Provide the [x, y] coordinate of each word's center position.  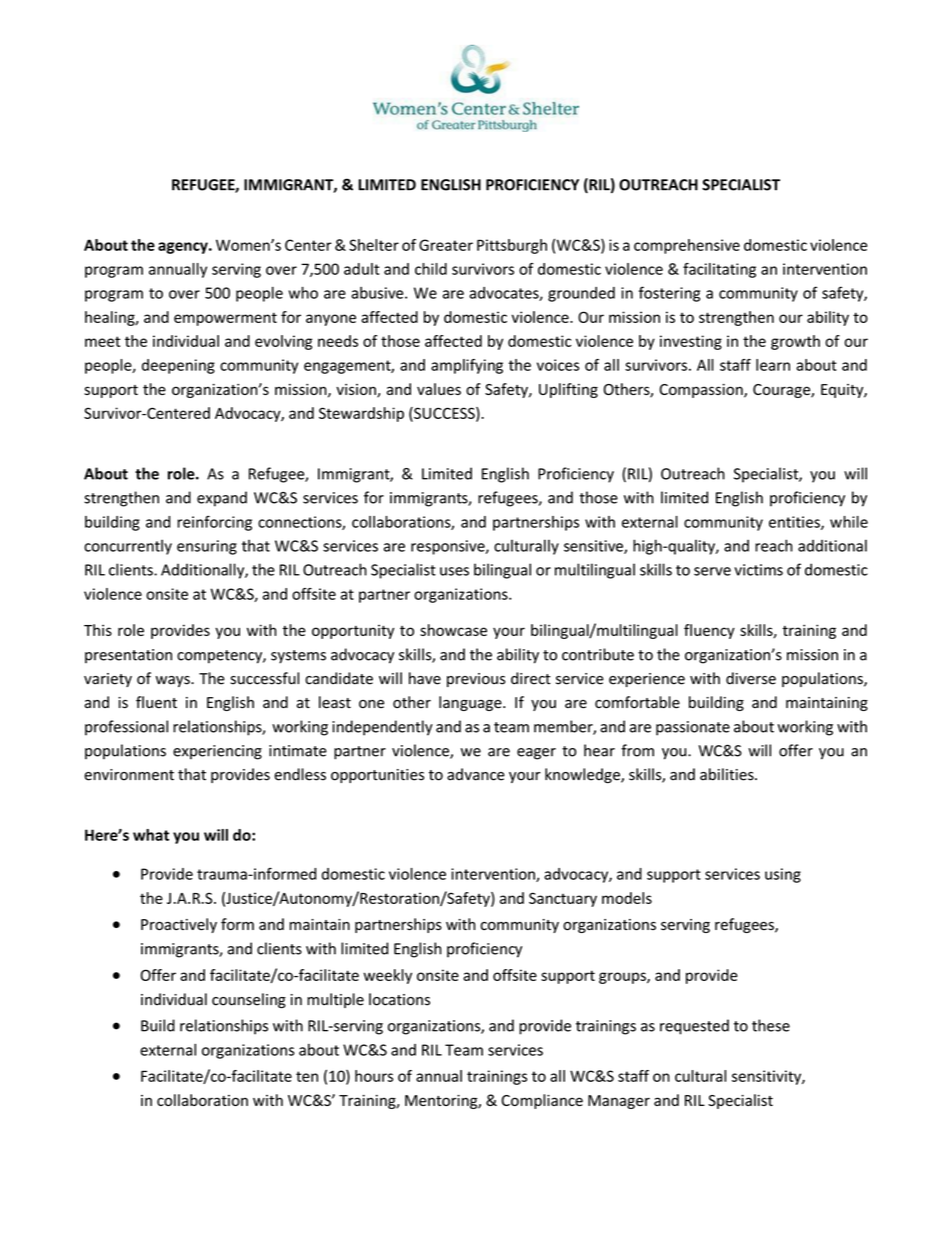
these [771, 1025]
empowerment [225, 319]
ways [174, 681]
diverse [751, 678]
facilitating [719, 270]
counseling [249, 1000]
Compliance [542, 1101]
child [431, 269]
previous [476, 680]
